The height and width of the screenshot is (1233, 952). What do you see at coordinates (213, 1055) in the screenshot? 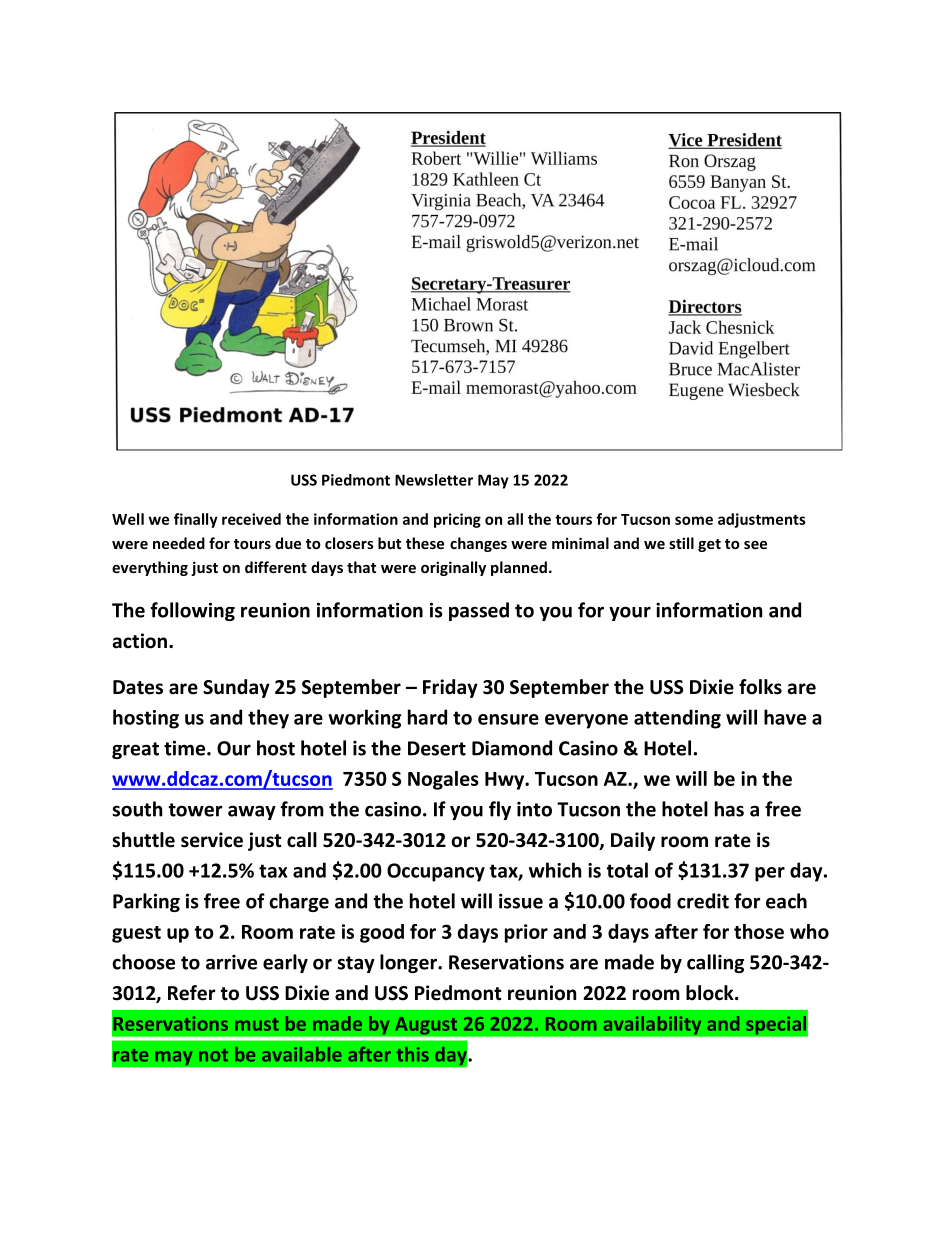
I see `not` at bounding box center [213, 1055].
